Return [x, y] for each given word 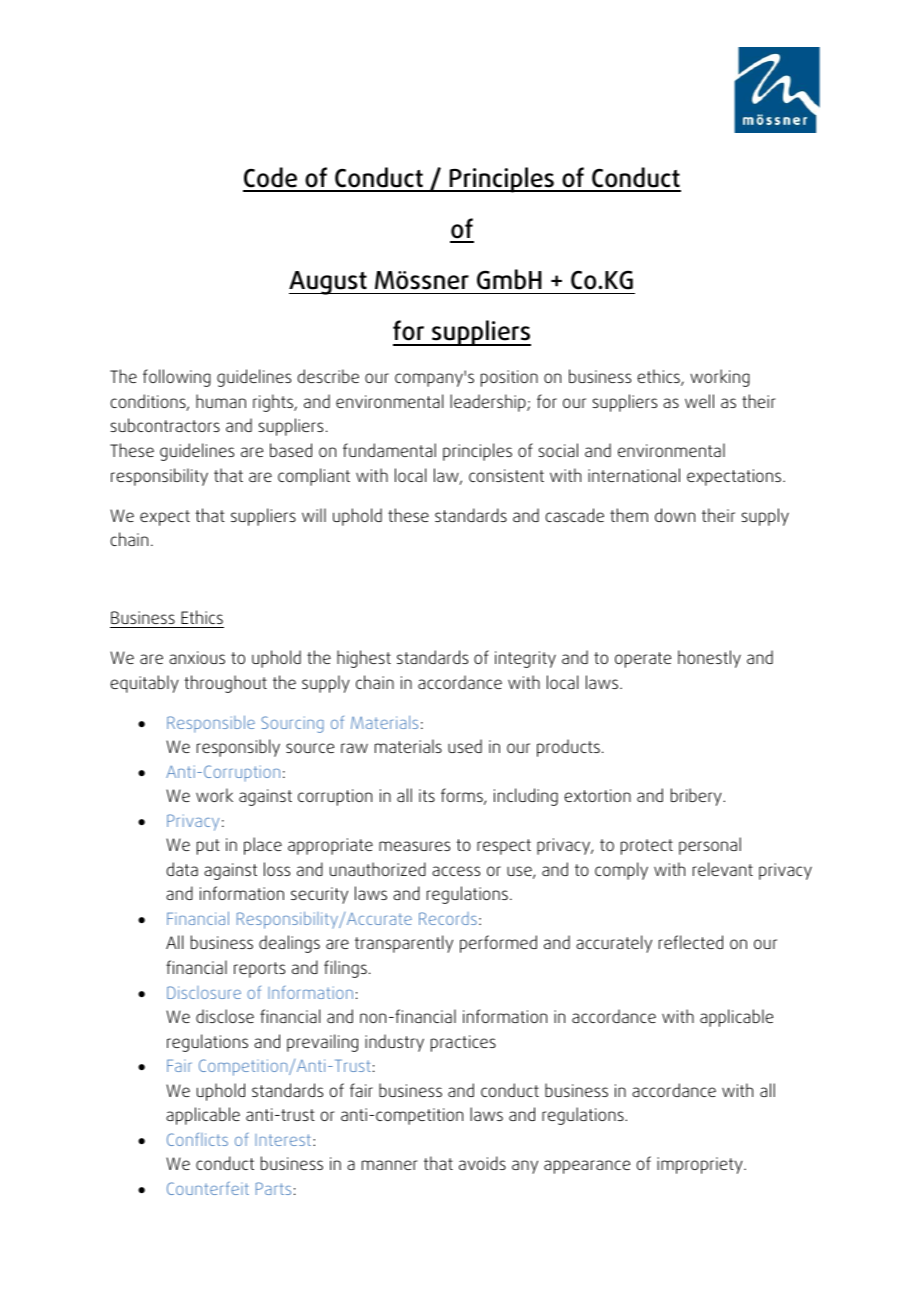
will [314, 515]
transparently [404, 944]
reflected [691, 942]
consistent [506, 475]
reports [259, 970]
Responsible [211, 724]
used [465, 746]
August [329, 283]
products [568, 748]
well [699, 401]
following [177, 378]
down [675, 515]
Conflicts [197, 1139]
